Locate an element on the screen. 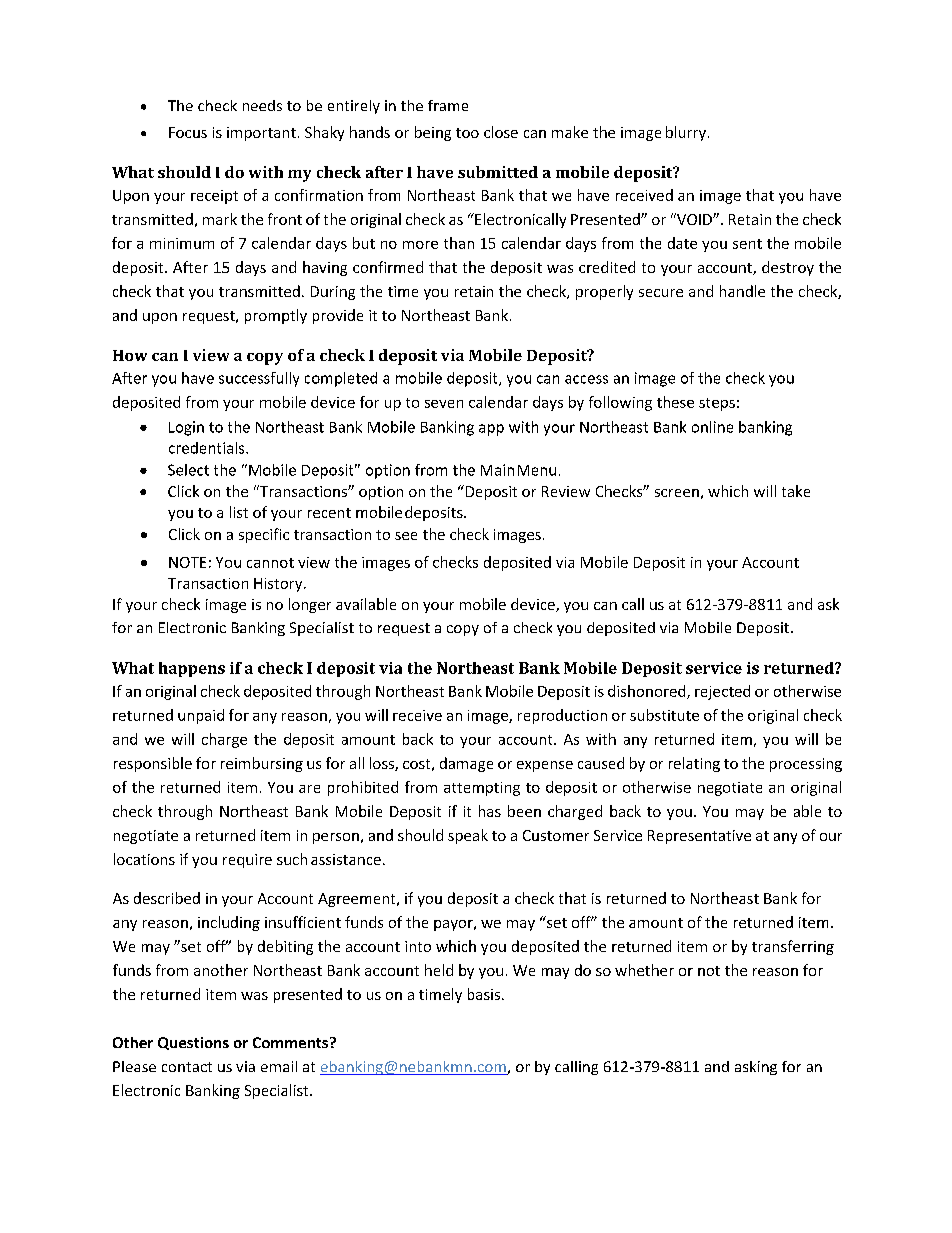 The height and width of the screenshot is (1233, 952). require is located at coordinates (247, 861).
